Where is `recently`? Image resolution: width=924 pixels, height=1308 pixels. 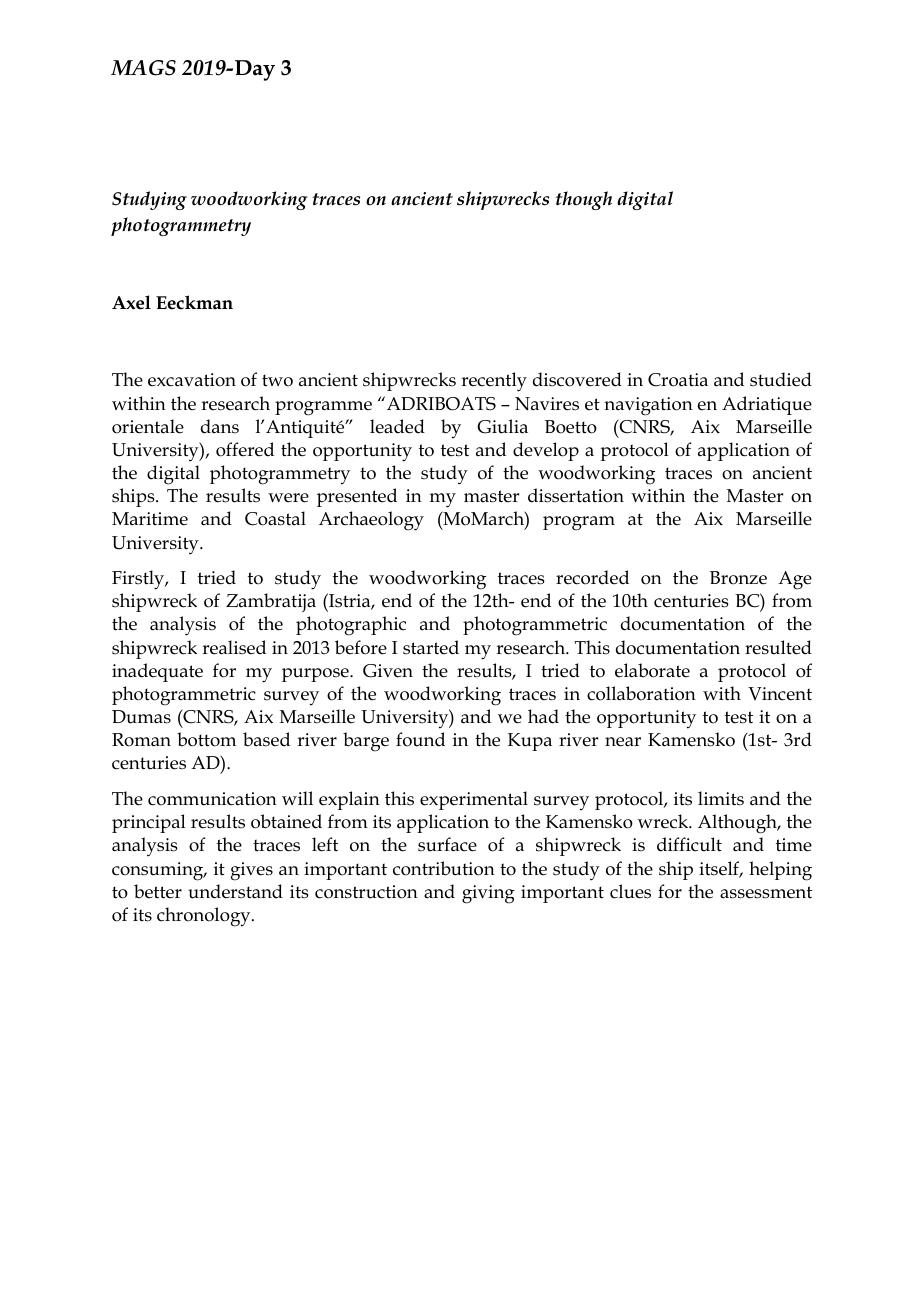
recently is located at coordinates (494, 382).
